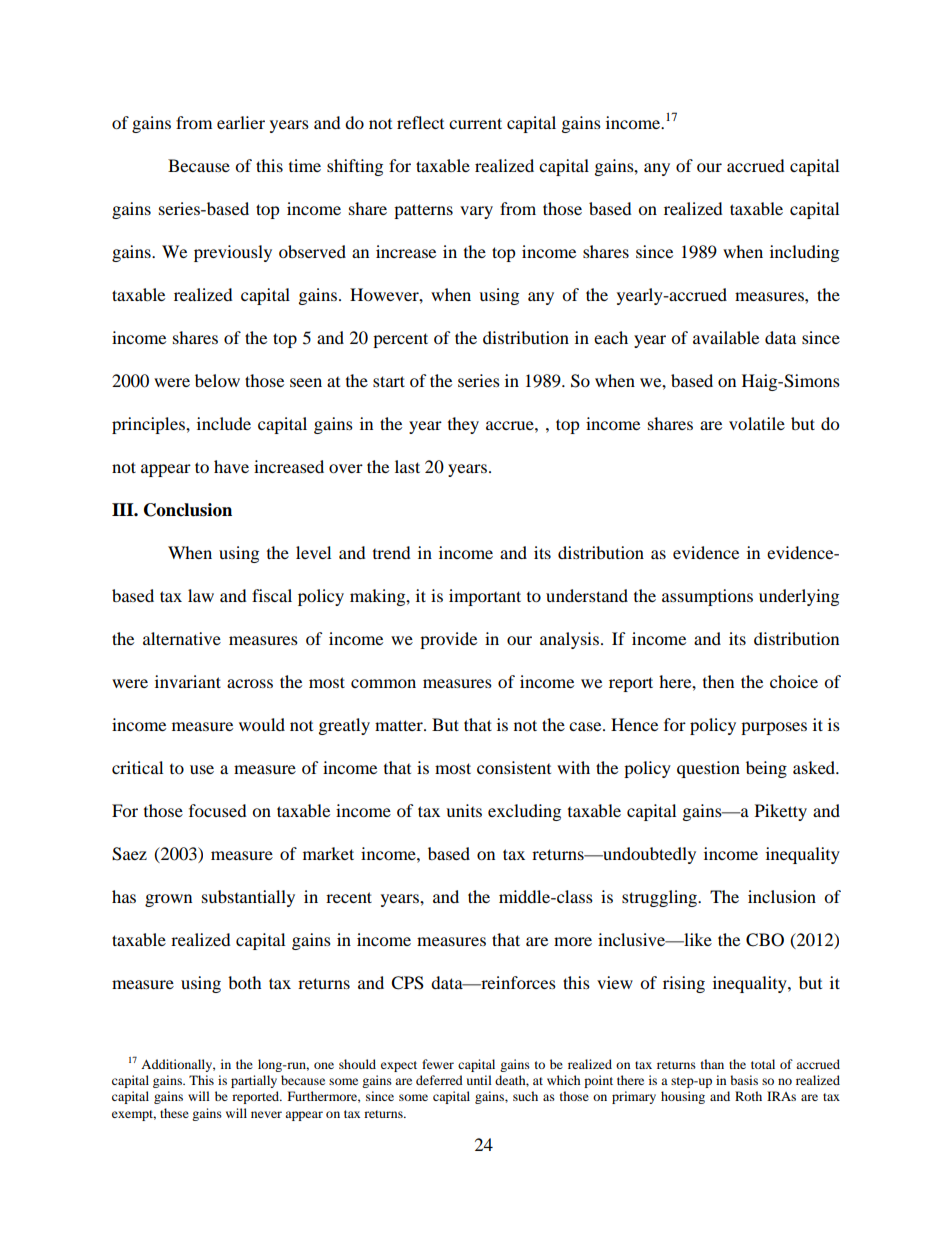  What do you see at coordinates (479, 1080) in the document?
I see `until` at bounding box center [479, 1080].
